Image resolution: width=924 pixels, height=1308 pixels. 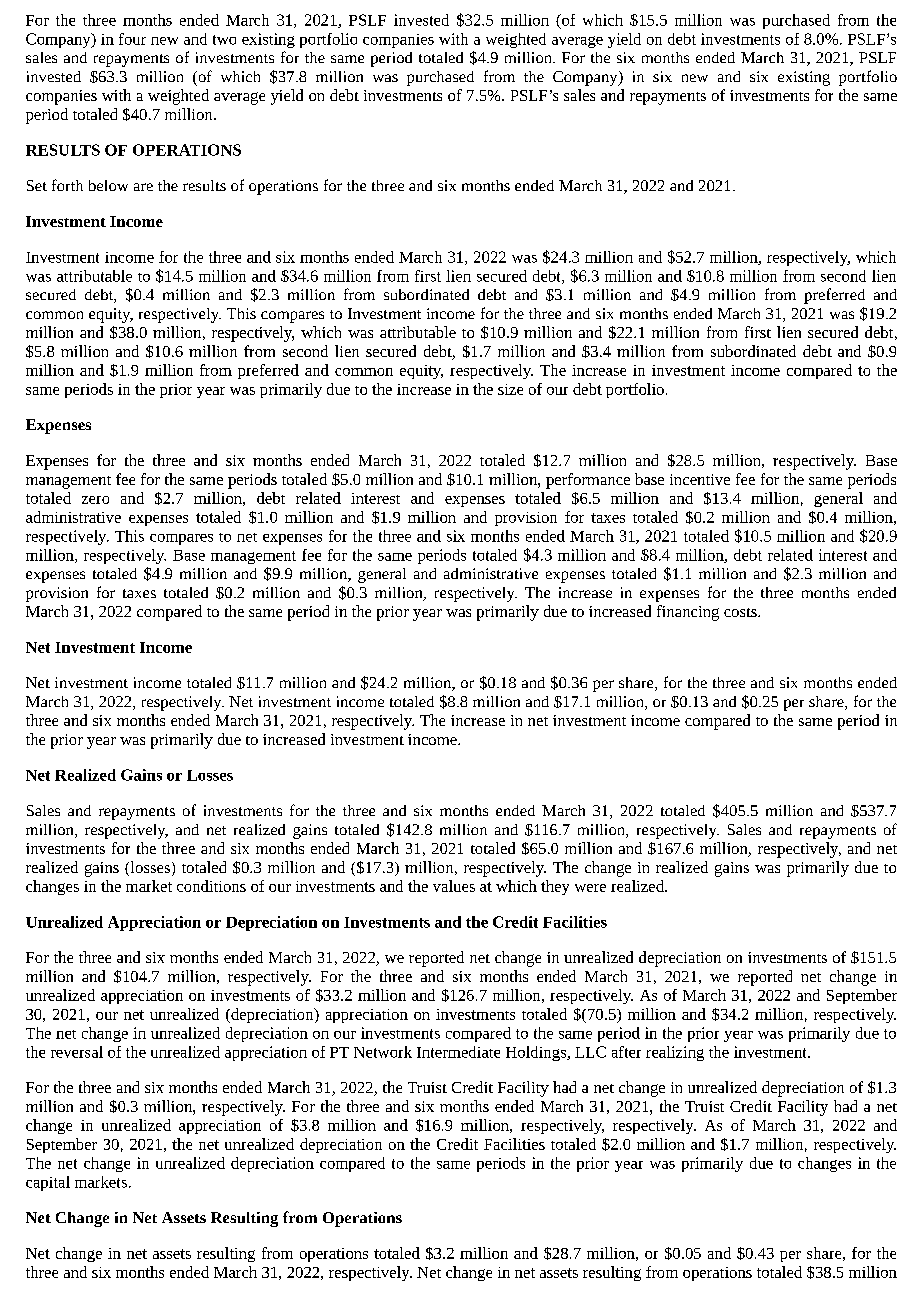 I want to click on below, so click(x=108, y=185).
